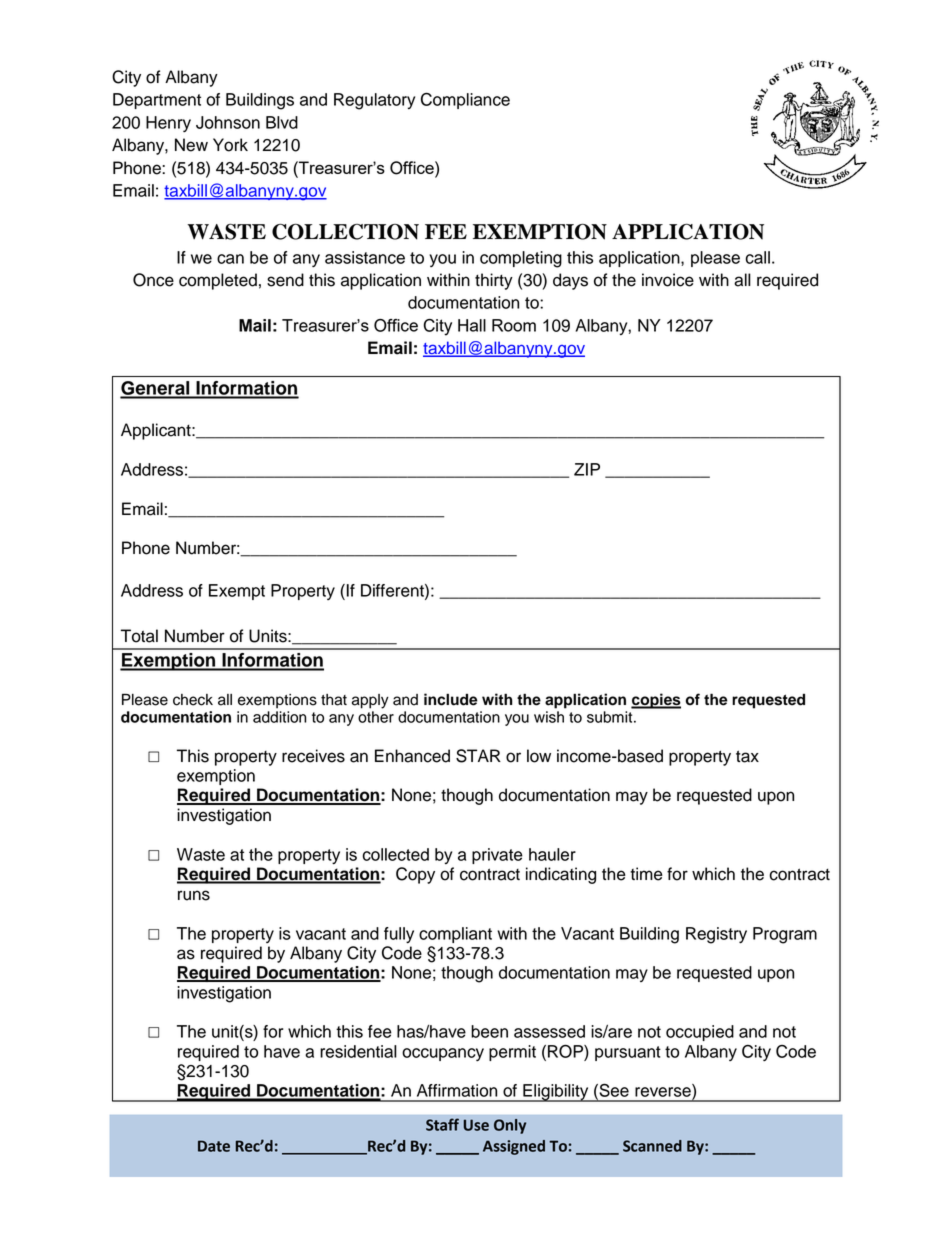 The image size is (952, 1233). Describe the element at coordinates (668, 280) in the document. I see `invoice` at that location.
